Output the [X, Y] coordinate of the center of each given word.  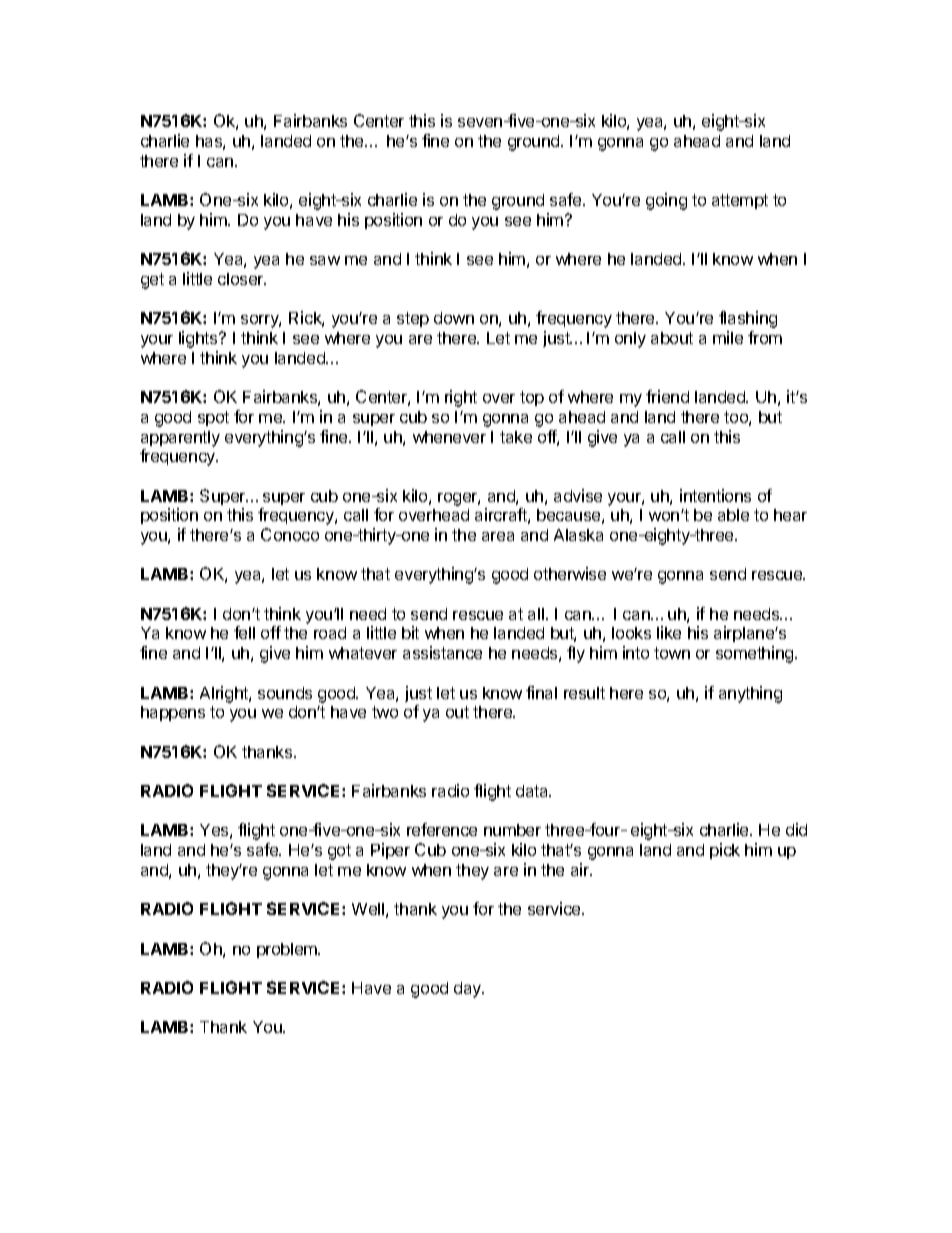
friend [667, 396]
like [669, 632]
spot [213, 418]
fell [244, 632]
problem [288, 950]
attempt [740, 201]
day [469, 990]
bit [410, 632]
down [454, 318]
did [796, 829]
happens [173, 713]
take [516, 437]
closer [242, 279]
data [533, 791]
